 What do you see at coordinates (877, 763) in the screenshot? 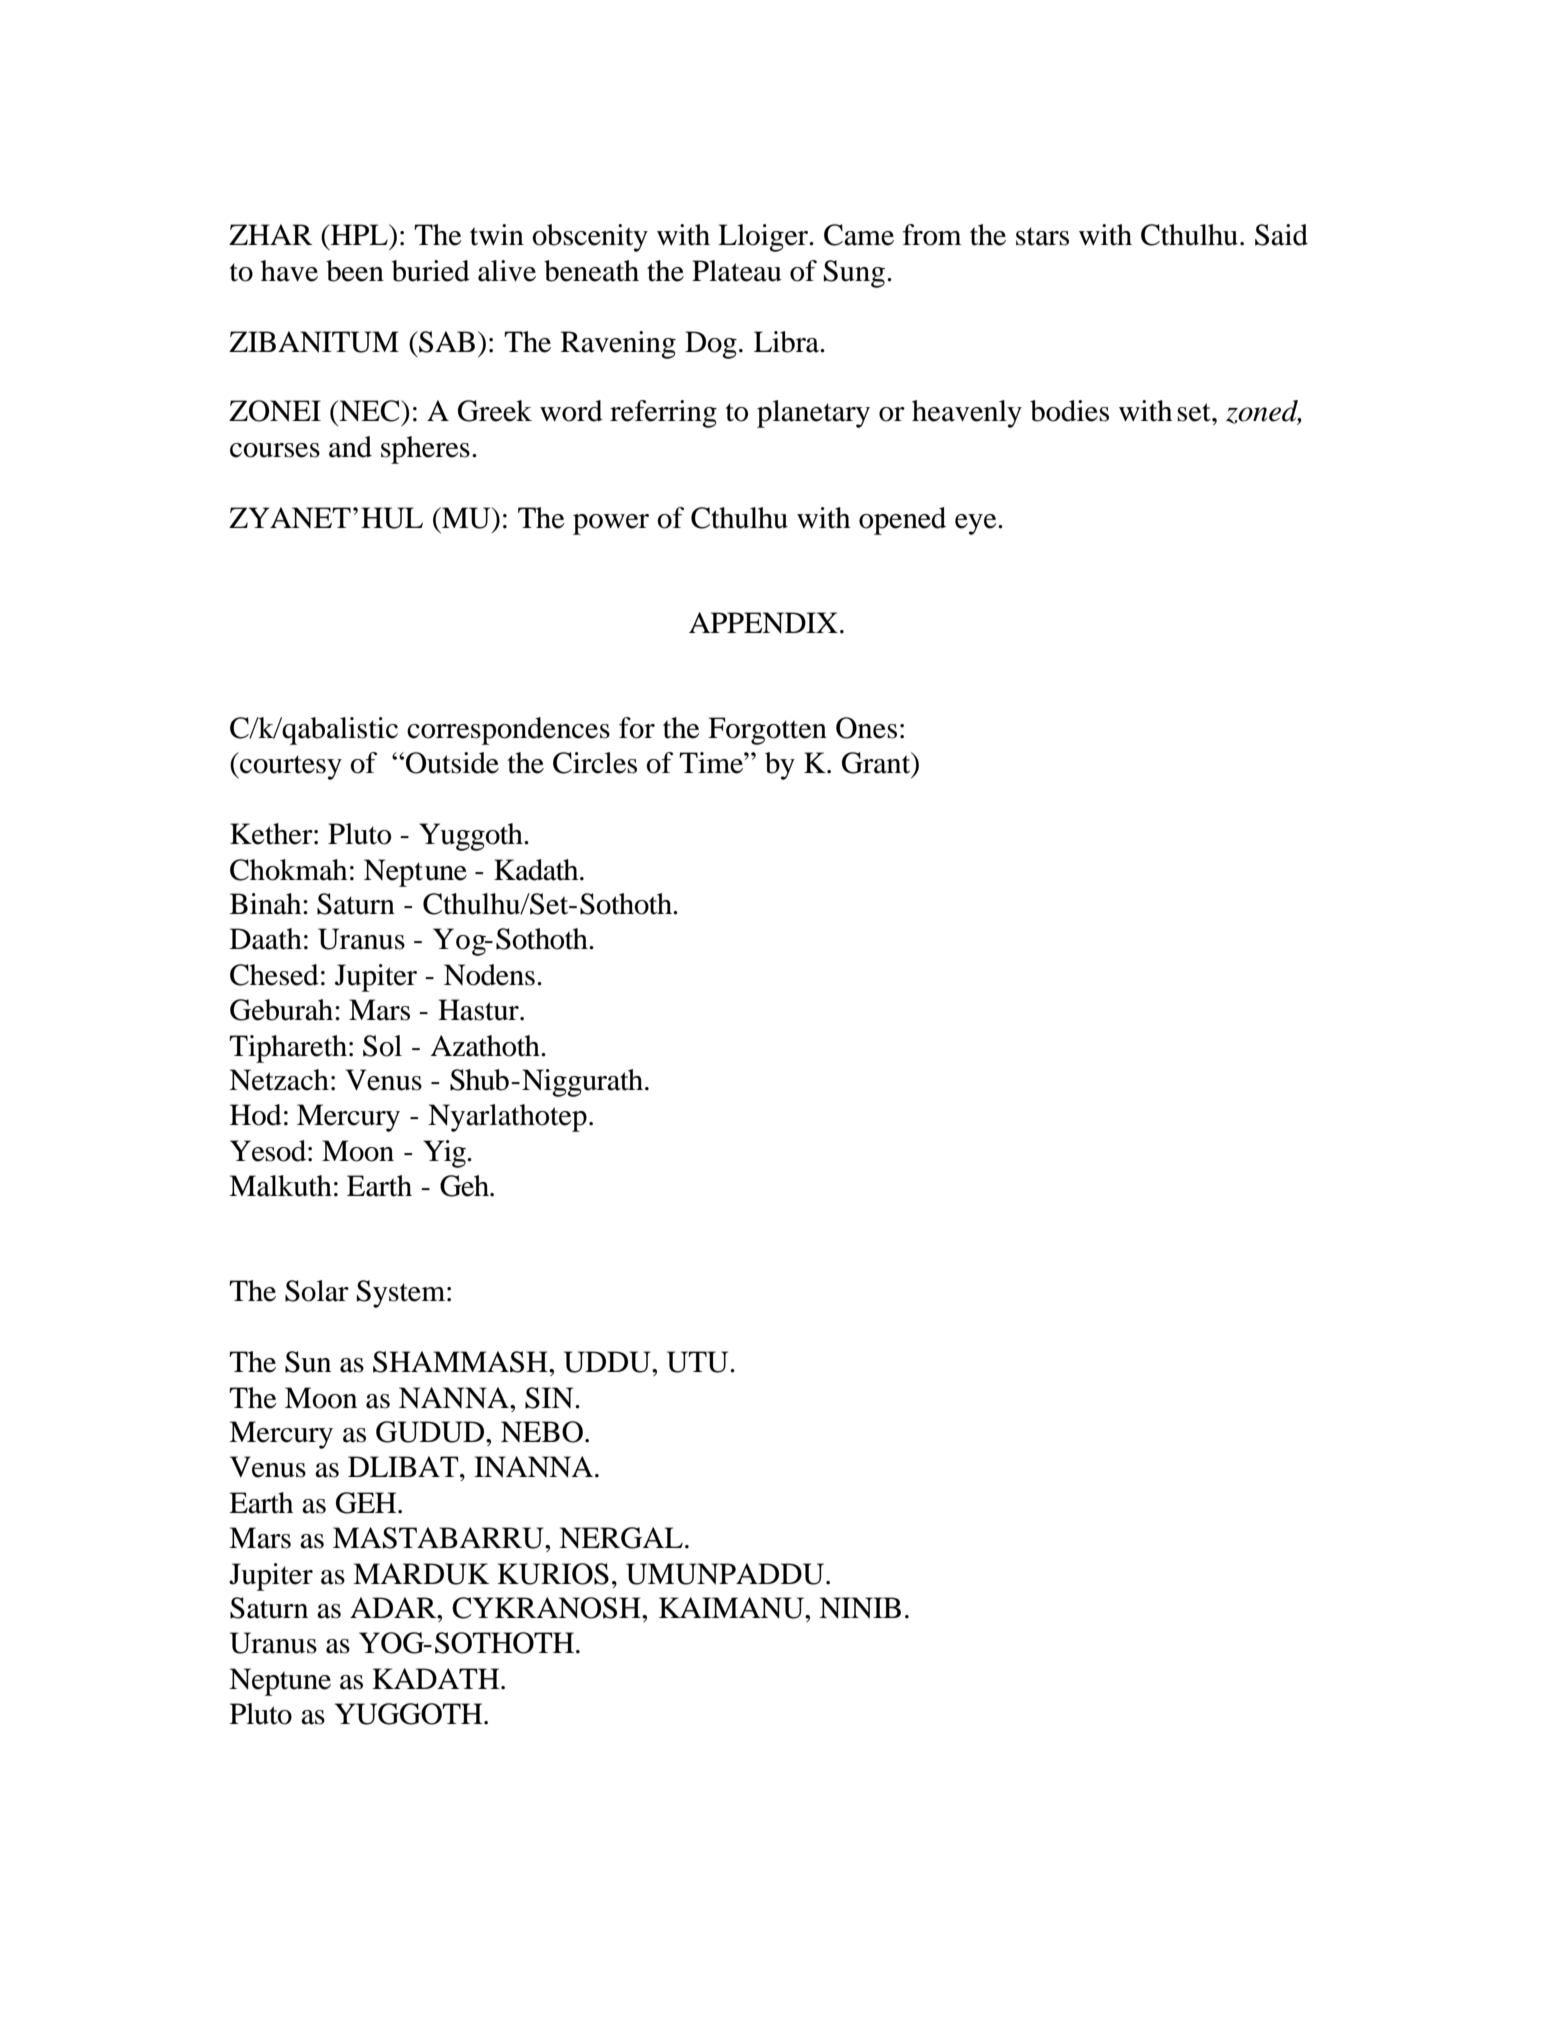
I see `Grant` at bounding box center [877, 763].
